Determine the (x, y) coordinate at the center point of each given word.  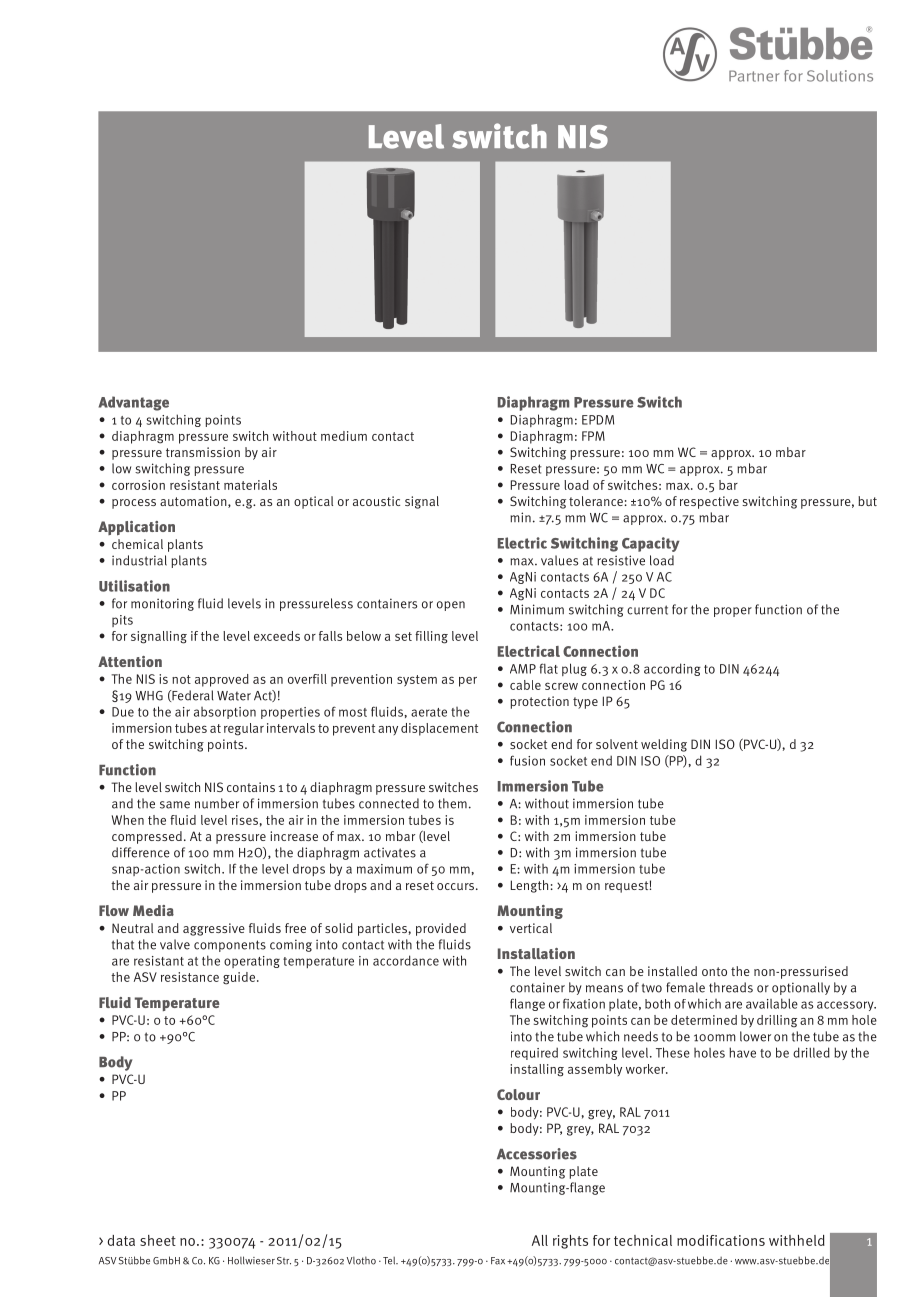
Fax (498, 1261)
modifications (721, 1240)
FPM (593, 436)
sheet (158, 1240)
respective (709, 502)
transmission (203, 452)
